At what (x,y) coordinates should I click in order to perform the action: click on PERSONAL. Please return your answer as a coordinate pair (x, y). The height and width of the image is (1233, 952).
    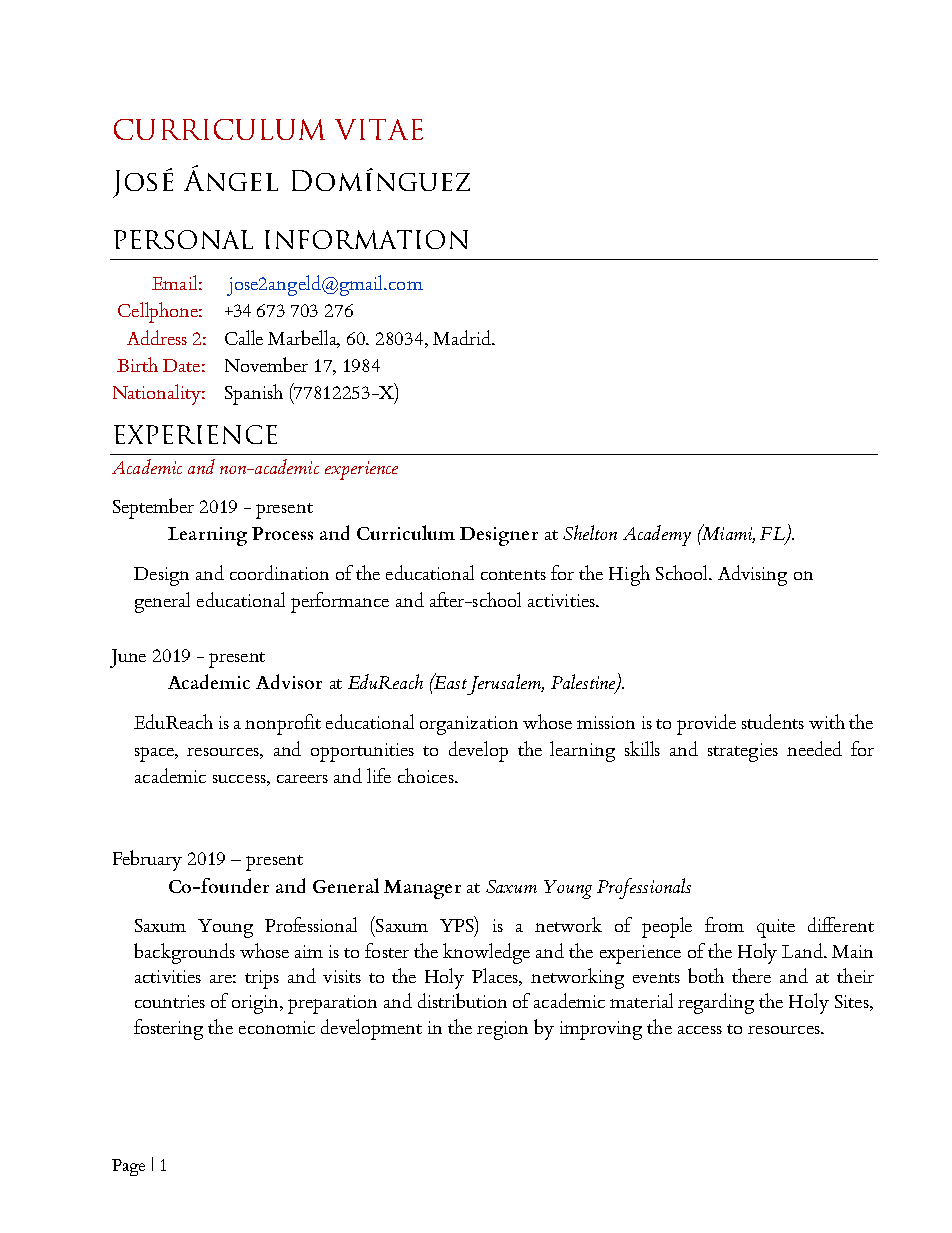
    Looking at the image, I should click on (183, 239).
